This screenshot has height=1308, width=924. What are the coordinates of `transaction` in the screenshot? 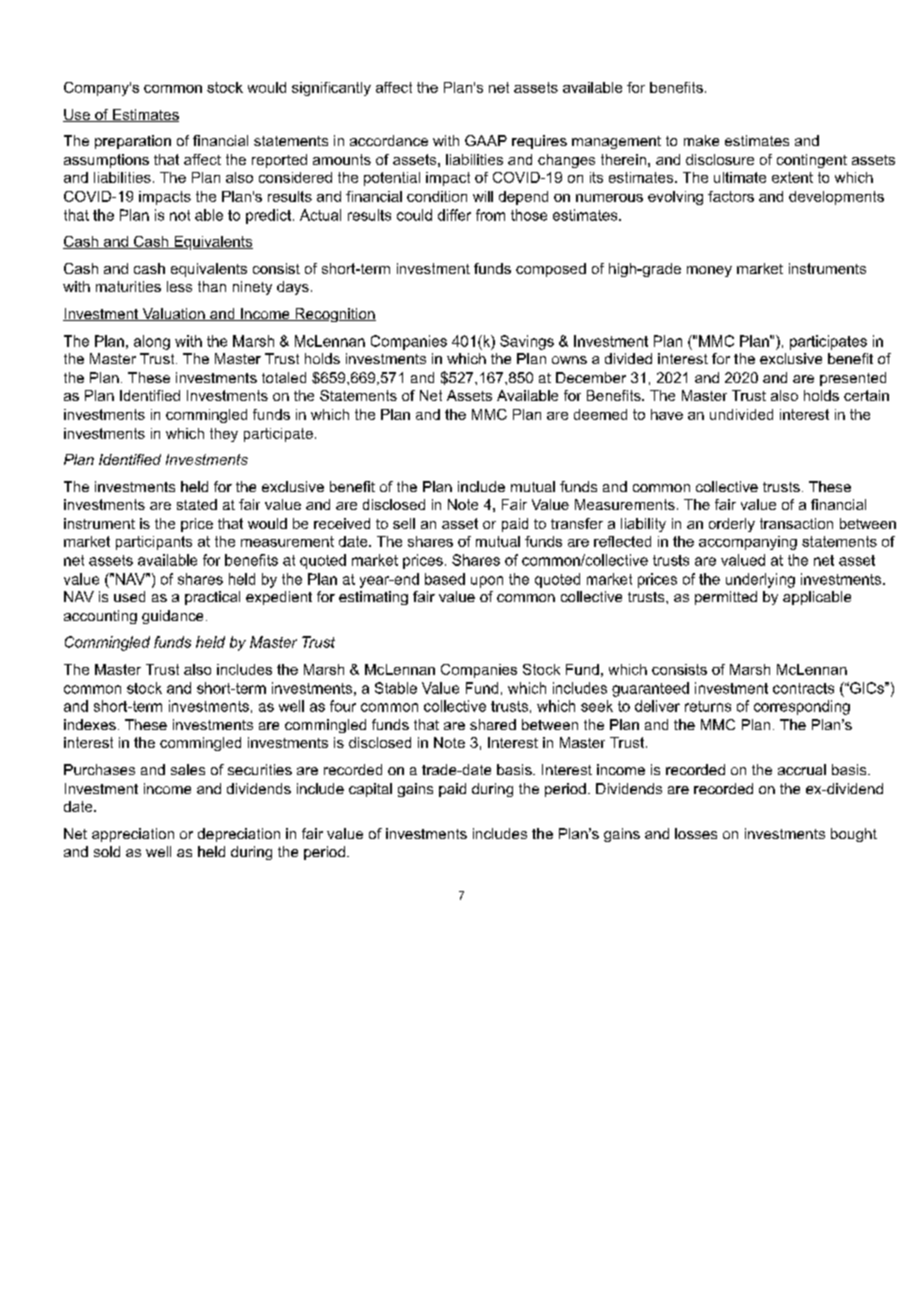 It's located at (796, 523).
